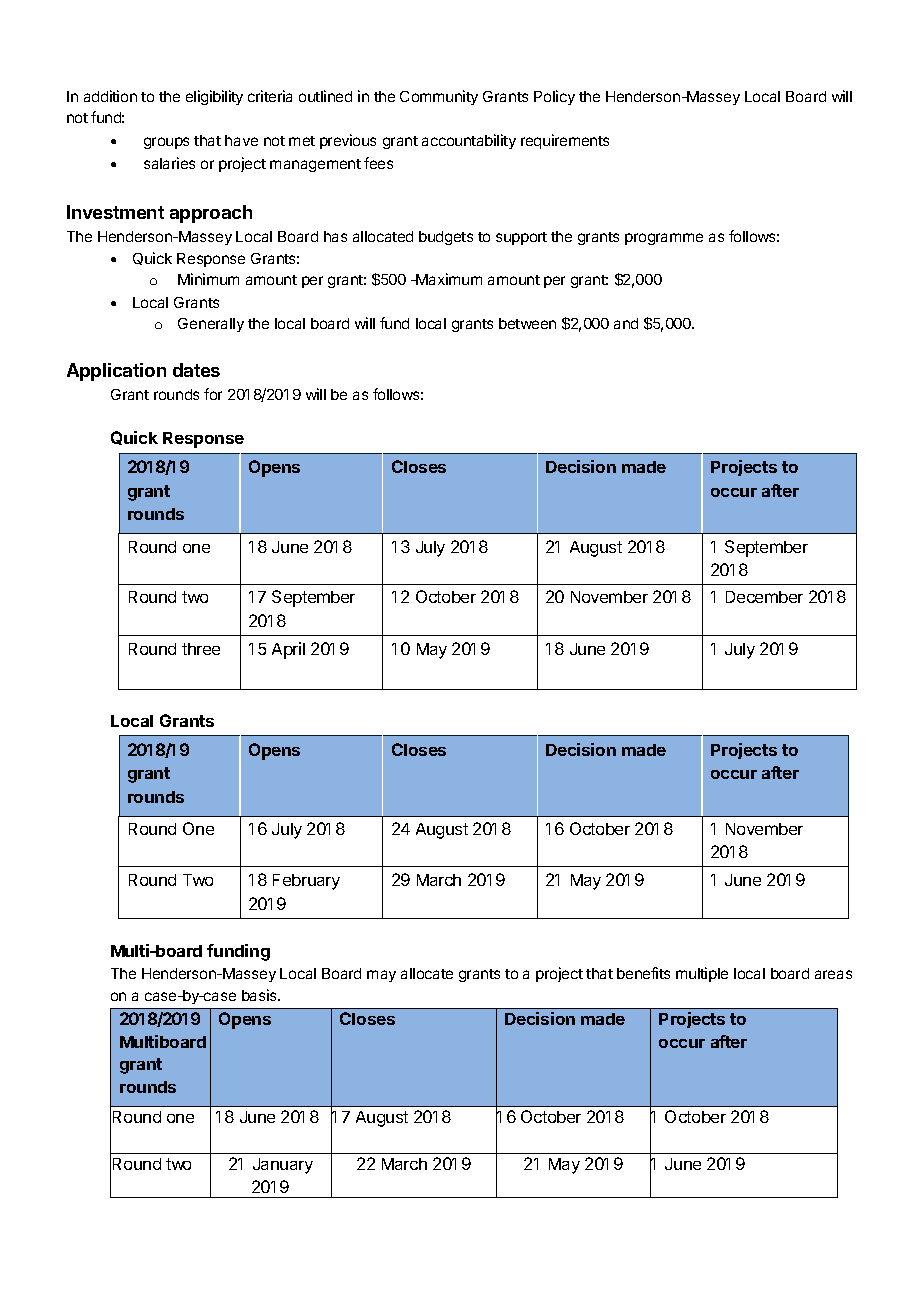 Image resolution: width=924 pixels, height=1308 pixels. I want to click on accountability, so click(469, 141).
